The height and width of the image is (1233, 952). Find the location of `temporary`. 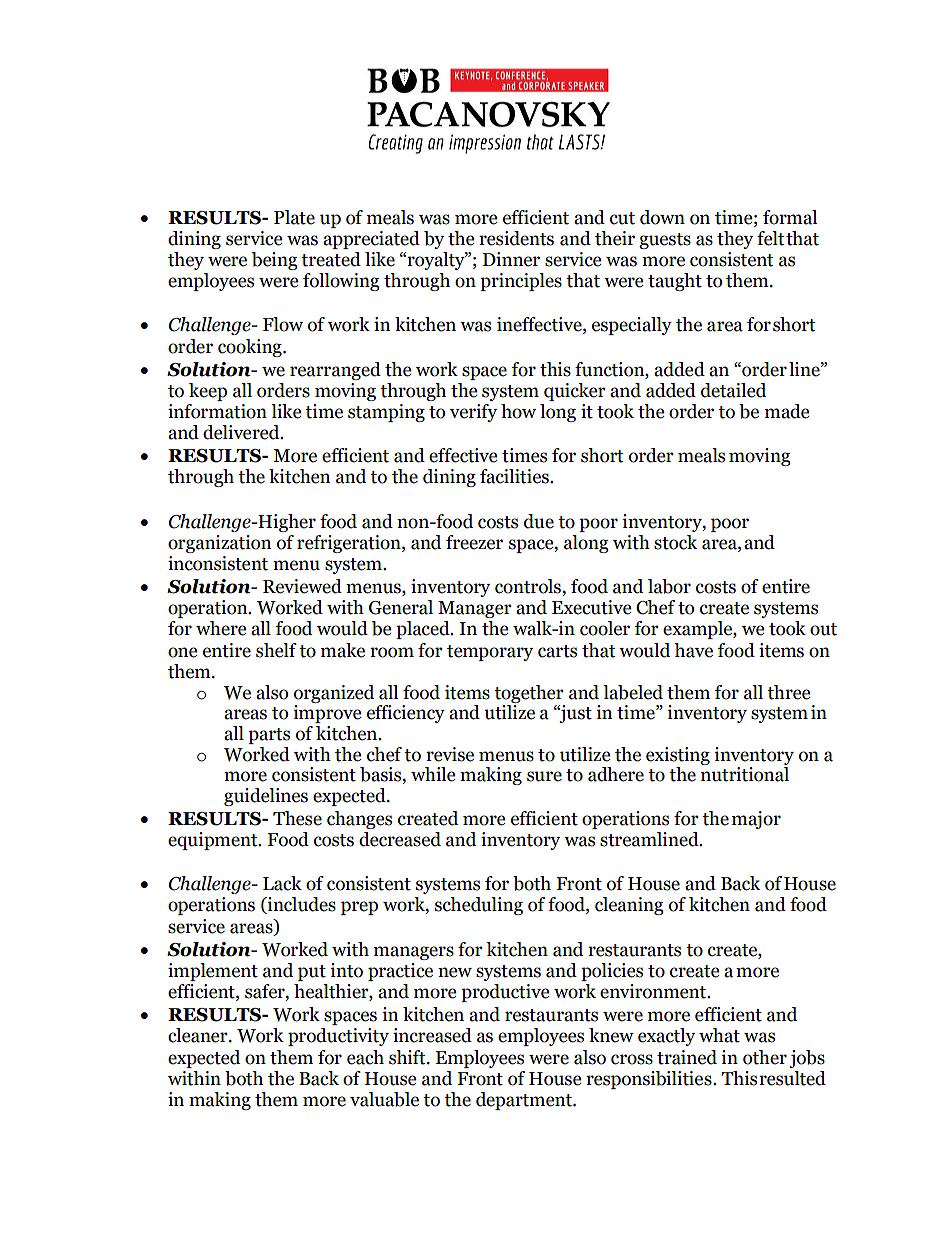

temporary is located at coordinates (490, 653).
